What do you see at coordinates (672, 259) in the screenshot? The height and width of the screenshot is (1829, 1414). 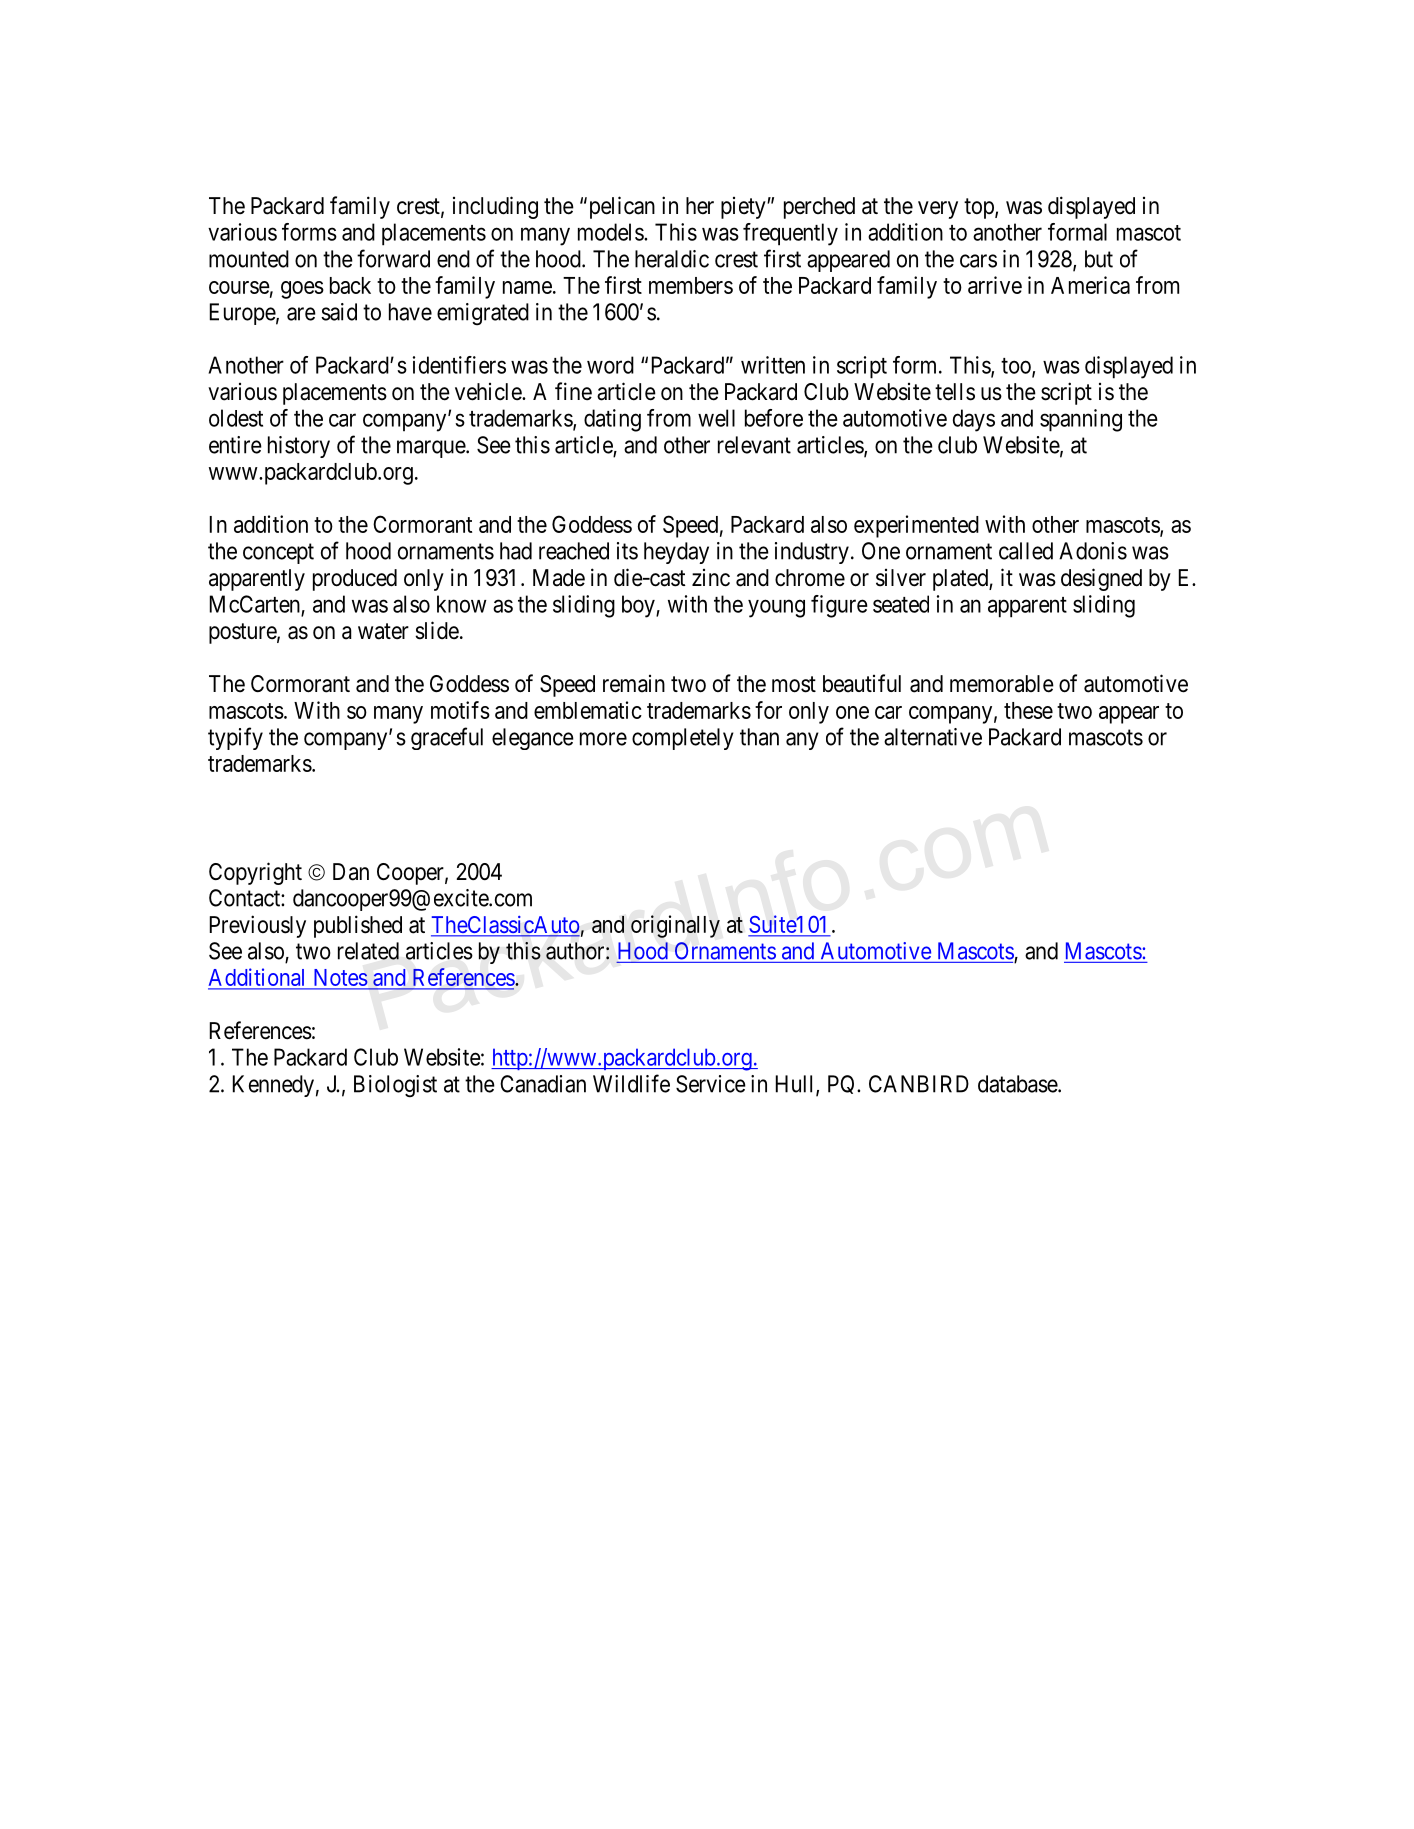 I see `heraldic` at bounding box center [672, 259].
